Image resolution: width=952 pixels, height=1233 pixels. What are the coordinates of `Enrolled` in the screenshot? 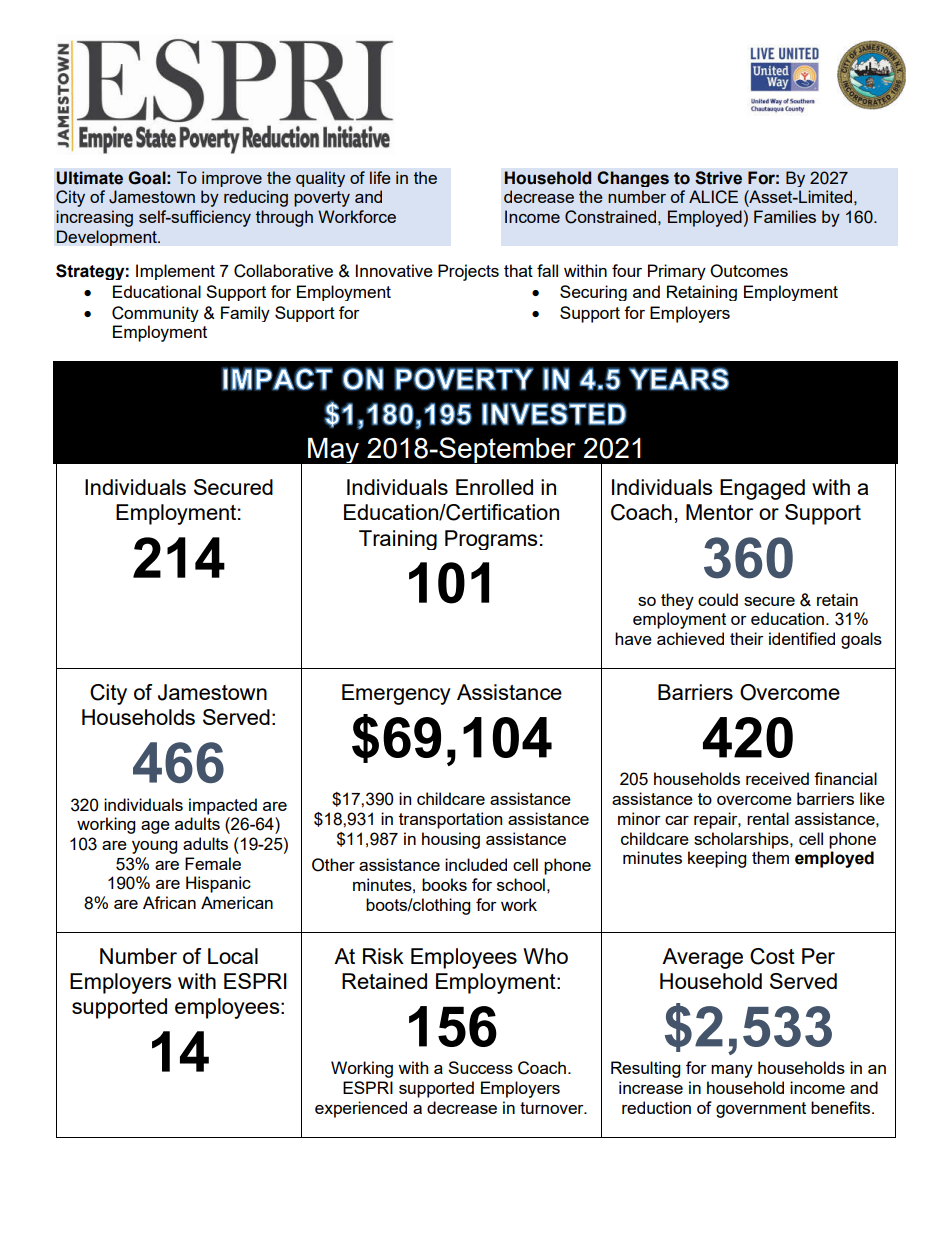 It's located at (494, 487).
